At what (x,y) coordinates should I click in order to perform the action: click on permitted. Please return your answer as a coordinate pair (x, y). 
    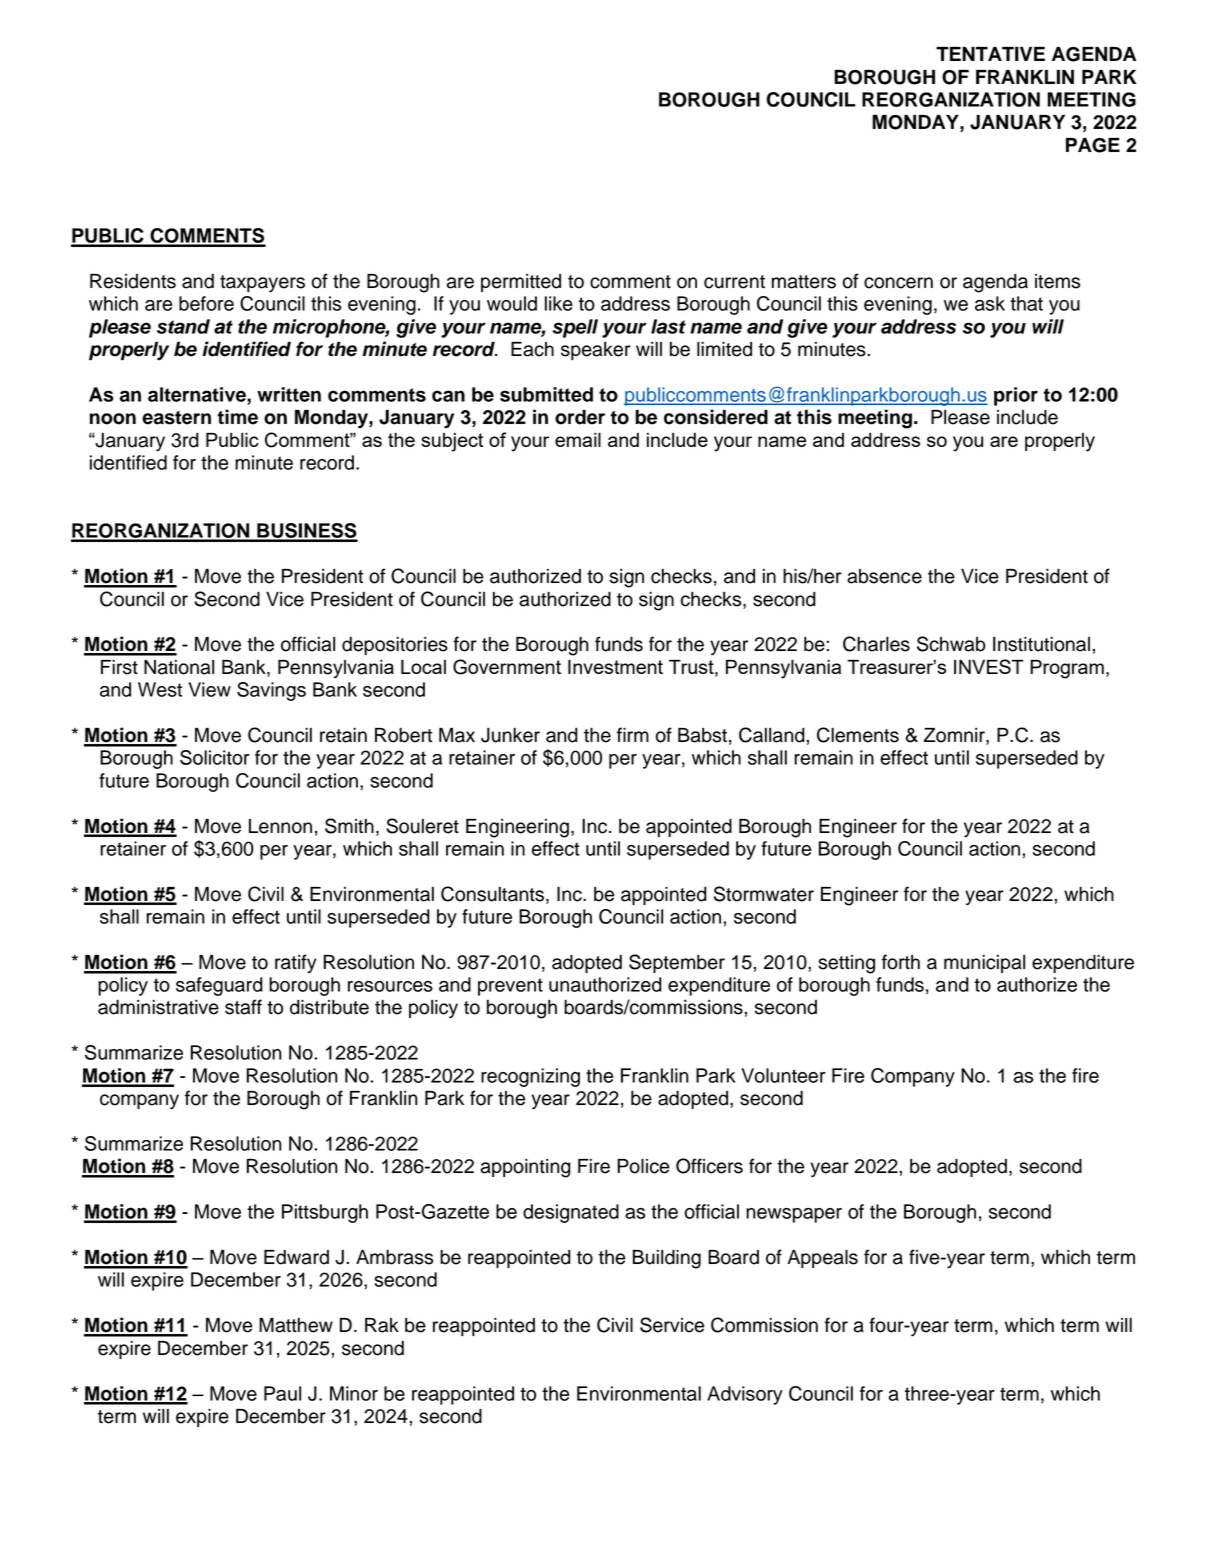
    Looking at the image, I should click on (521, 283).
